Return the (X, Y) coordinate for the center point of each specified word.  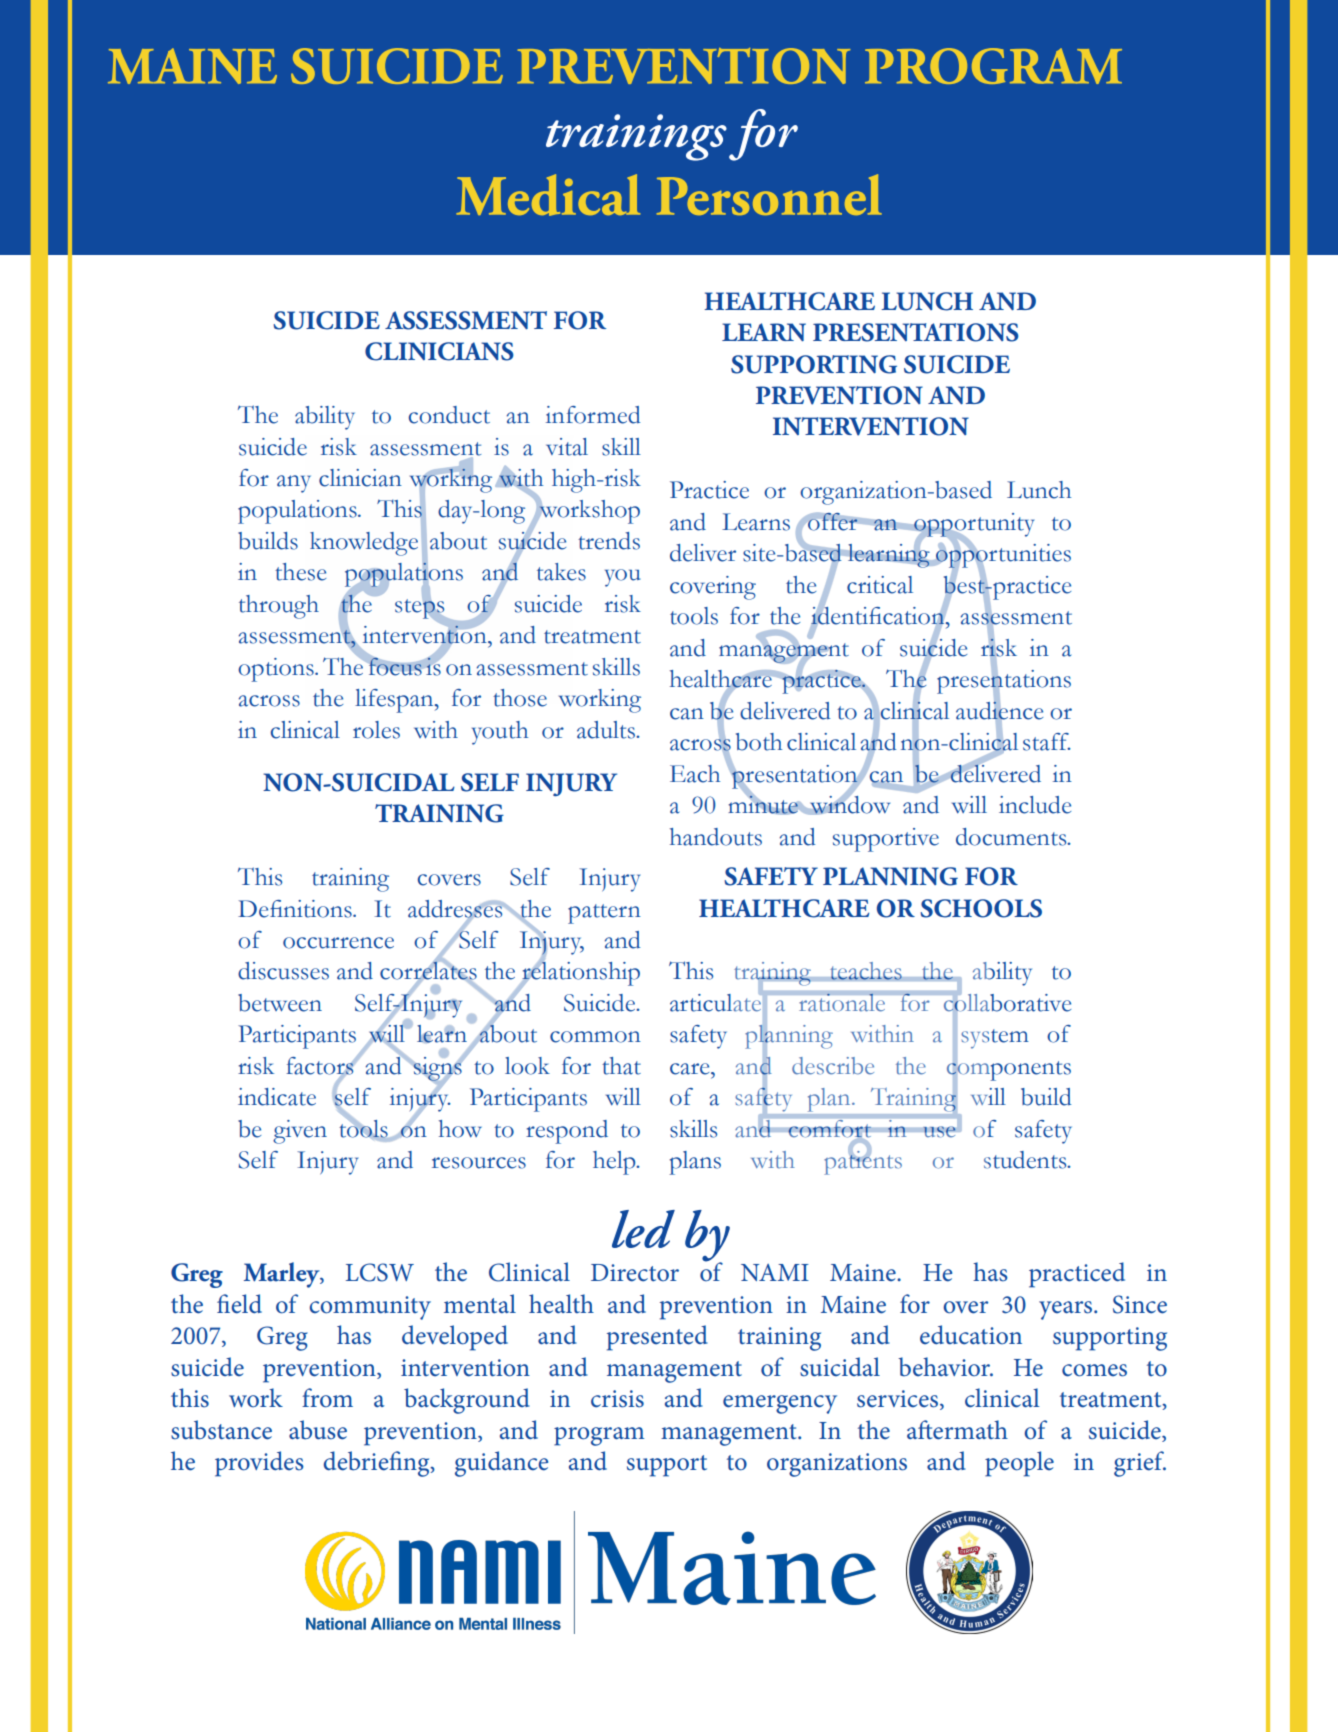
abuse (318, 1430)
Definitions (296, 909)
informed (593, 415)
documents (1012, 837)
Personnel (769, 194)
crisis (617, 1399)
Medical (548, 195)
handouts (716, 837)
